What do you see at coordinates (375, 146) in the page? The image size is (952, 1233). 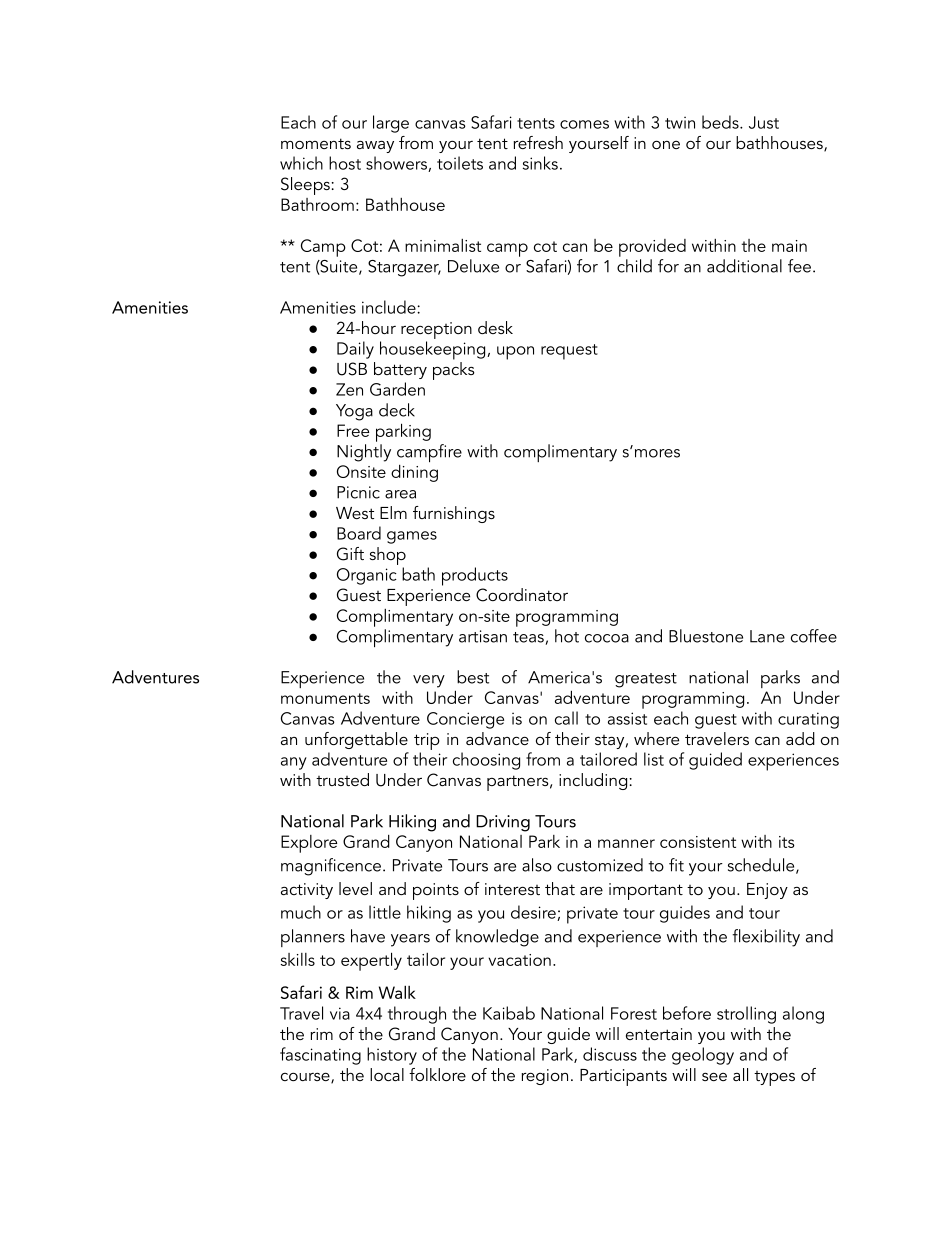 I see `away` at bounding box center [375, 146].
